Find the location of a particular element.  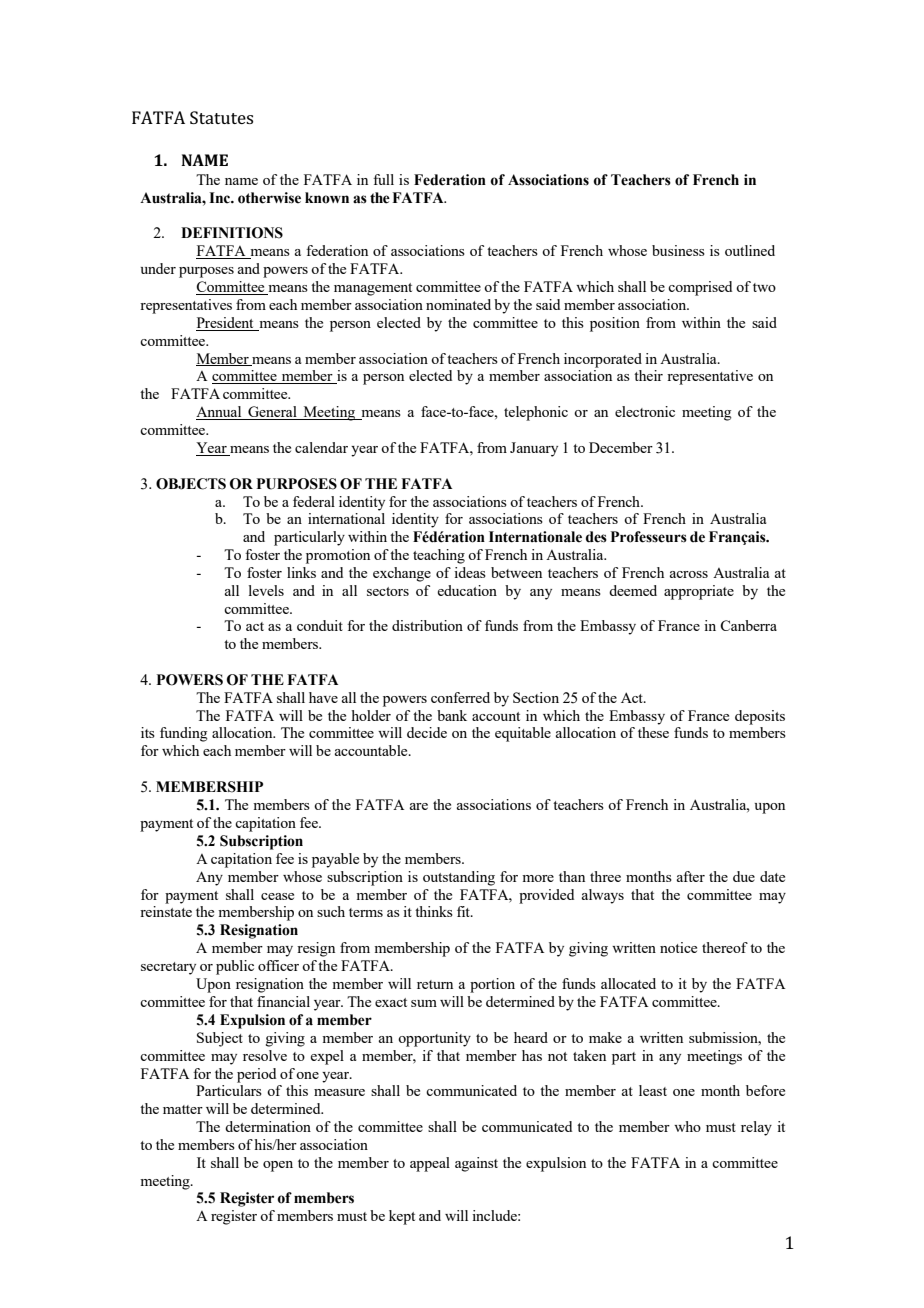

full is located at coordinates (383, 179).
